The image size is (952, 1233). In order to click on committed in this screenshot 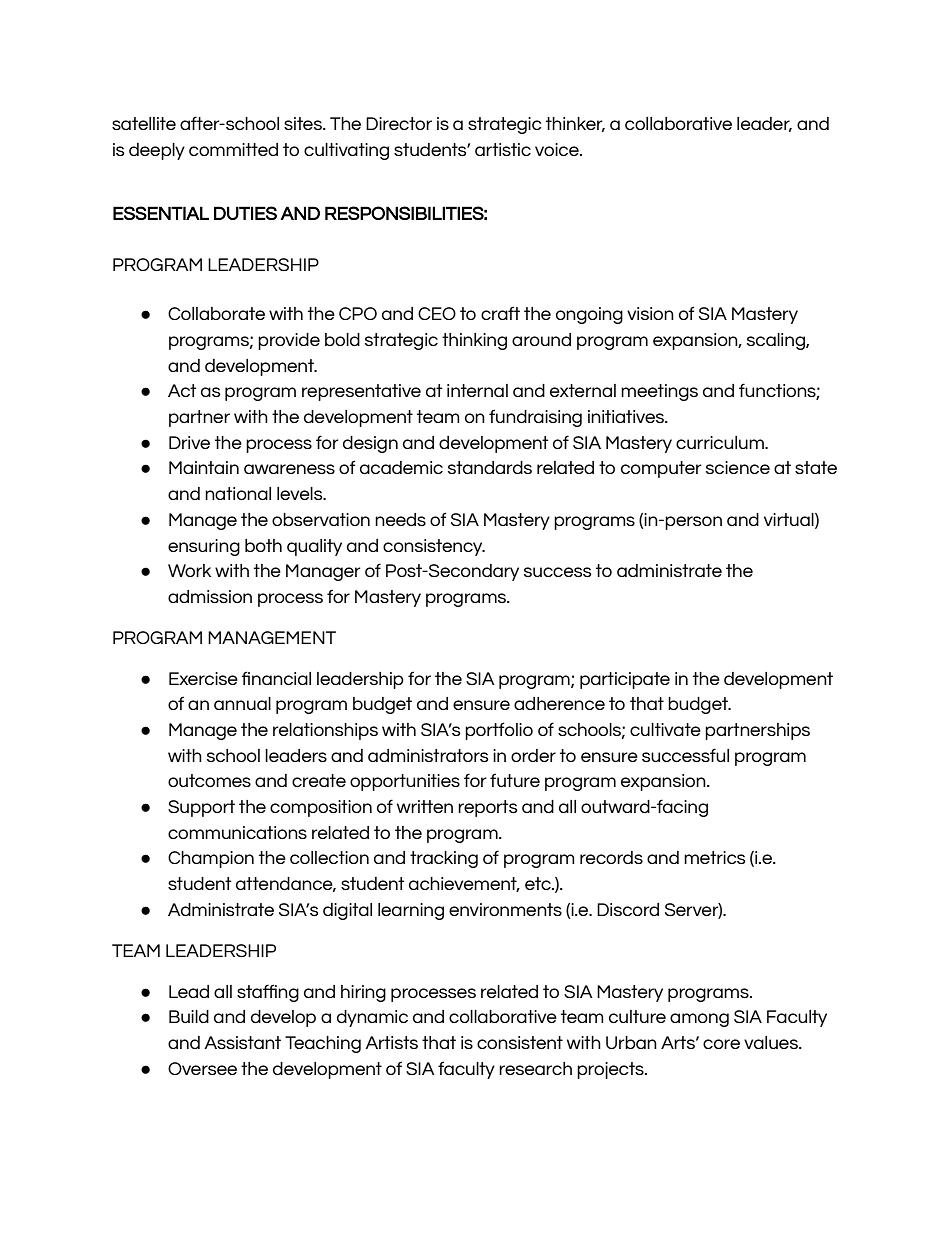, I will do `click(233, 149)`.
